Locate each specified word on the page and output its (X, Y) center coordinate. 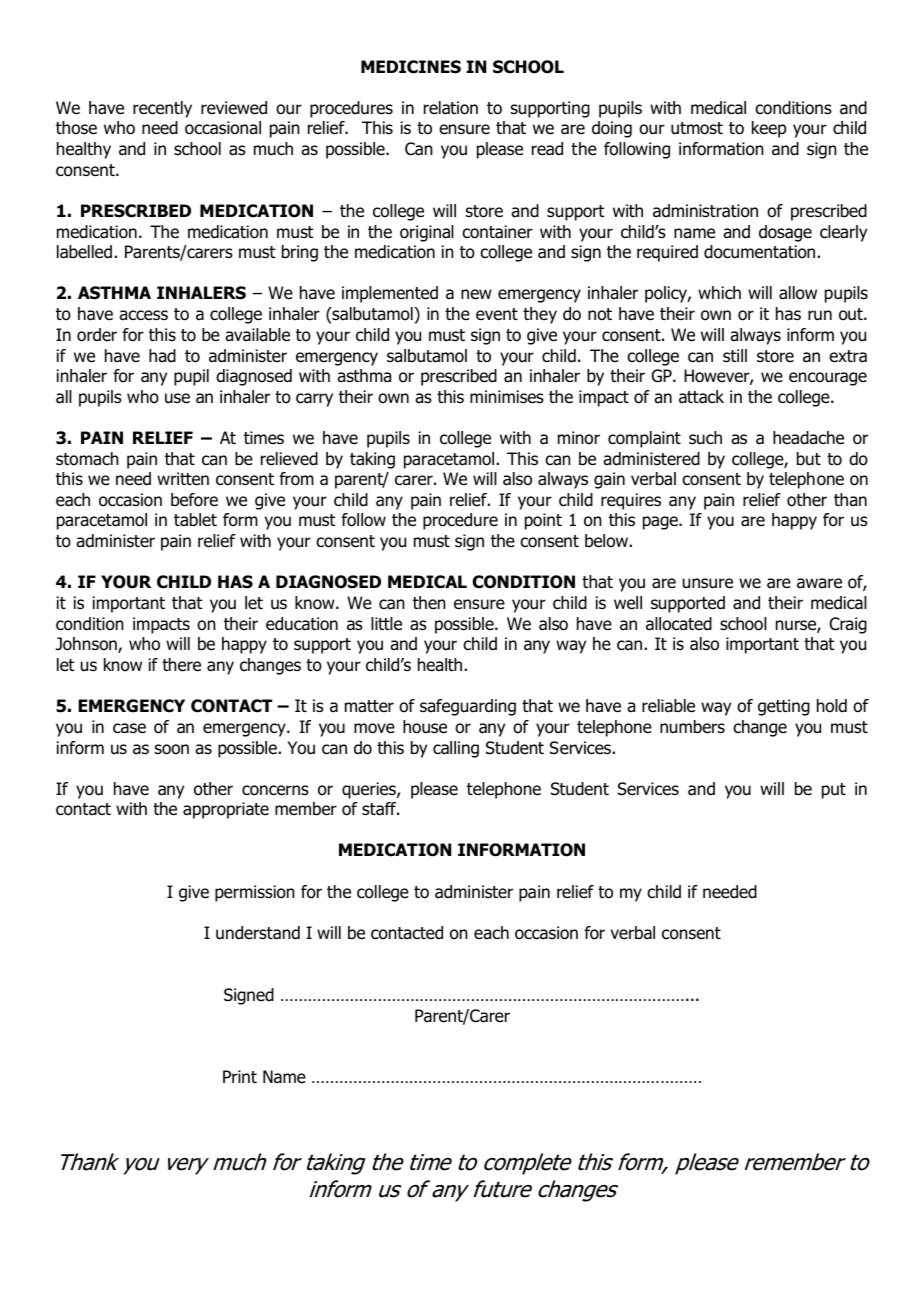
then (429, 603)
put (834, 791)
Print (240, 1076)
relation (451, 108)
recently (162, 109)
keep (769, 129)
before (194, 500)
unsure (708, 583)
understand (258, 933)
